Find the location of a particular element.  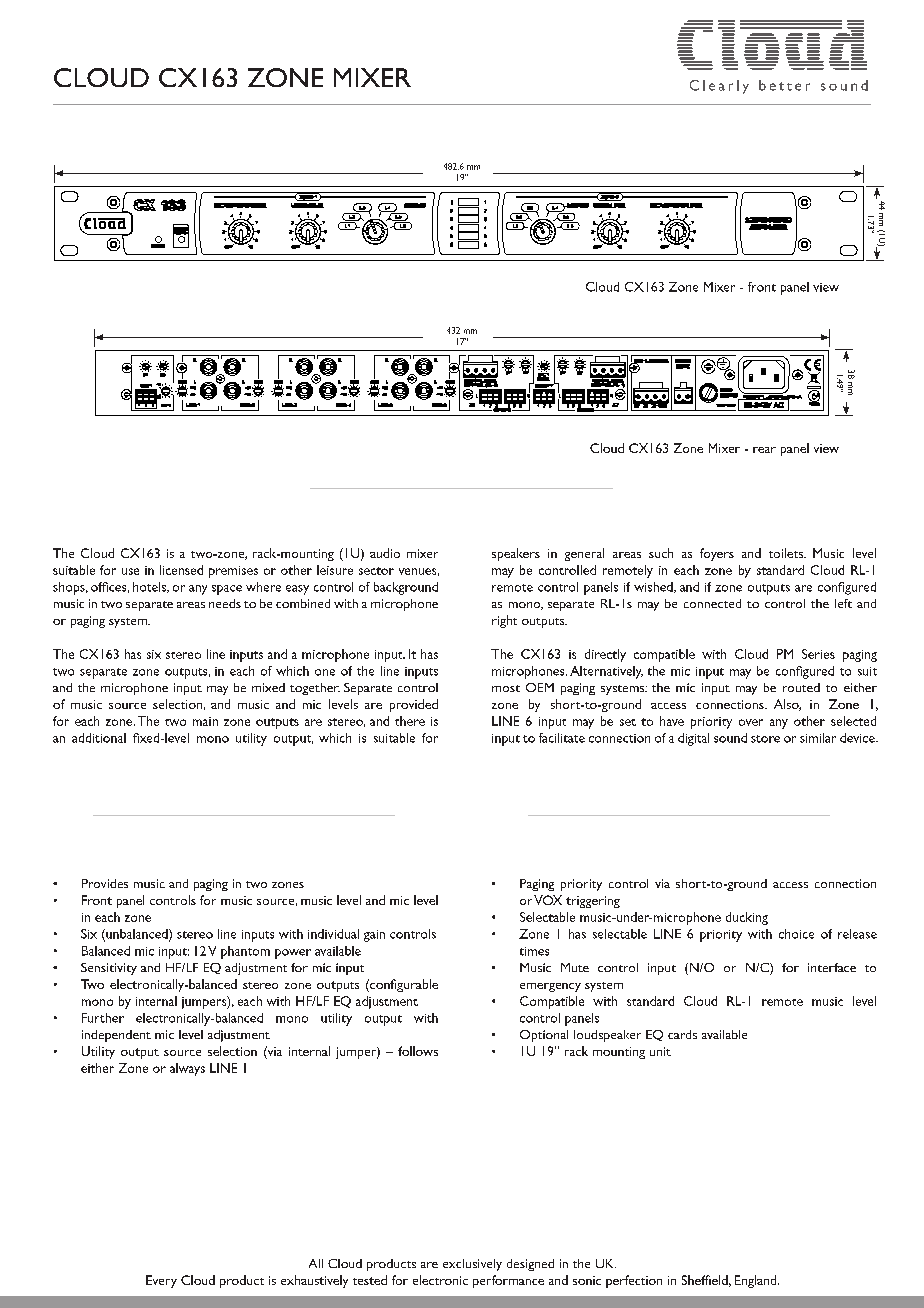

times is located at coordinates (534, 951).
